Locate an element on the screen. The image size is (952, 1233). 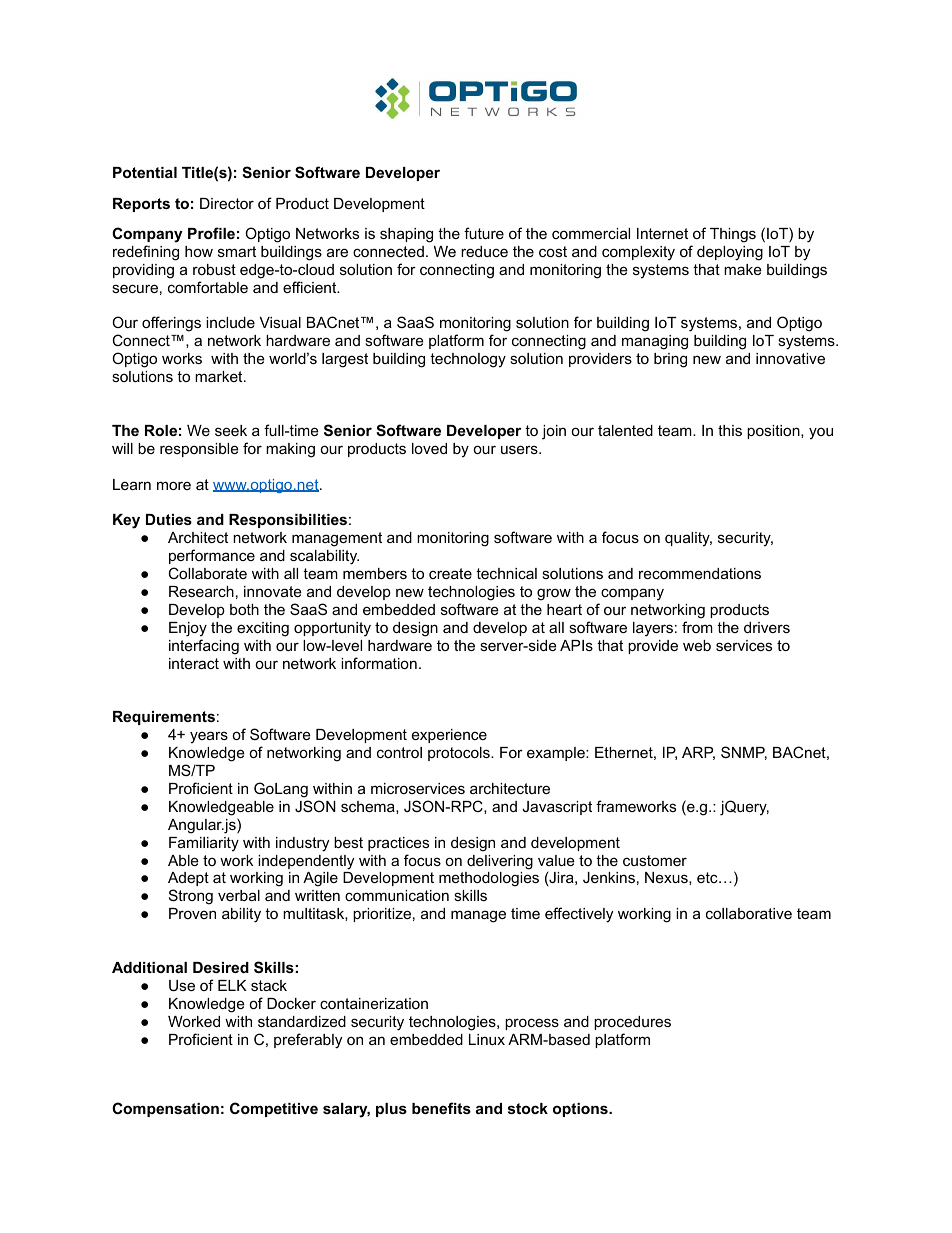
Things is located at coordinates (733, 235).
